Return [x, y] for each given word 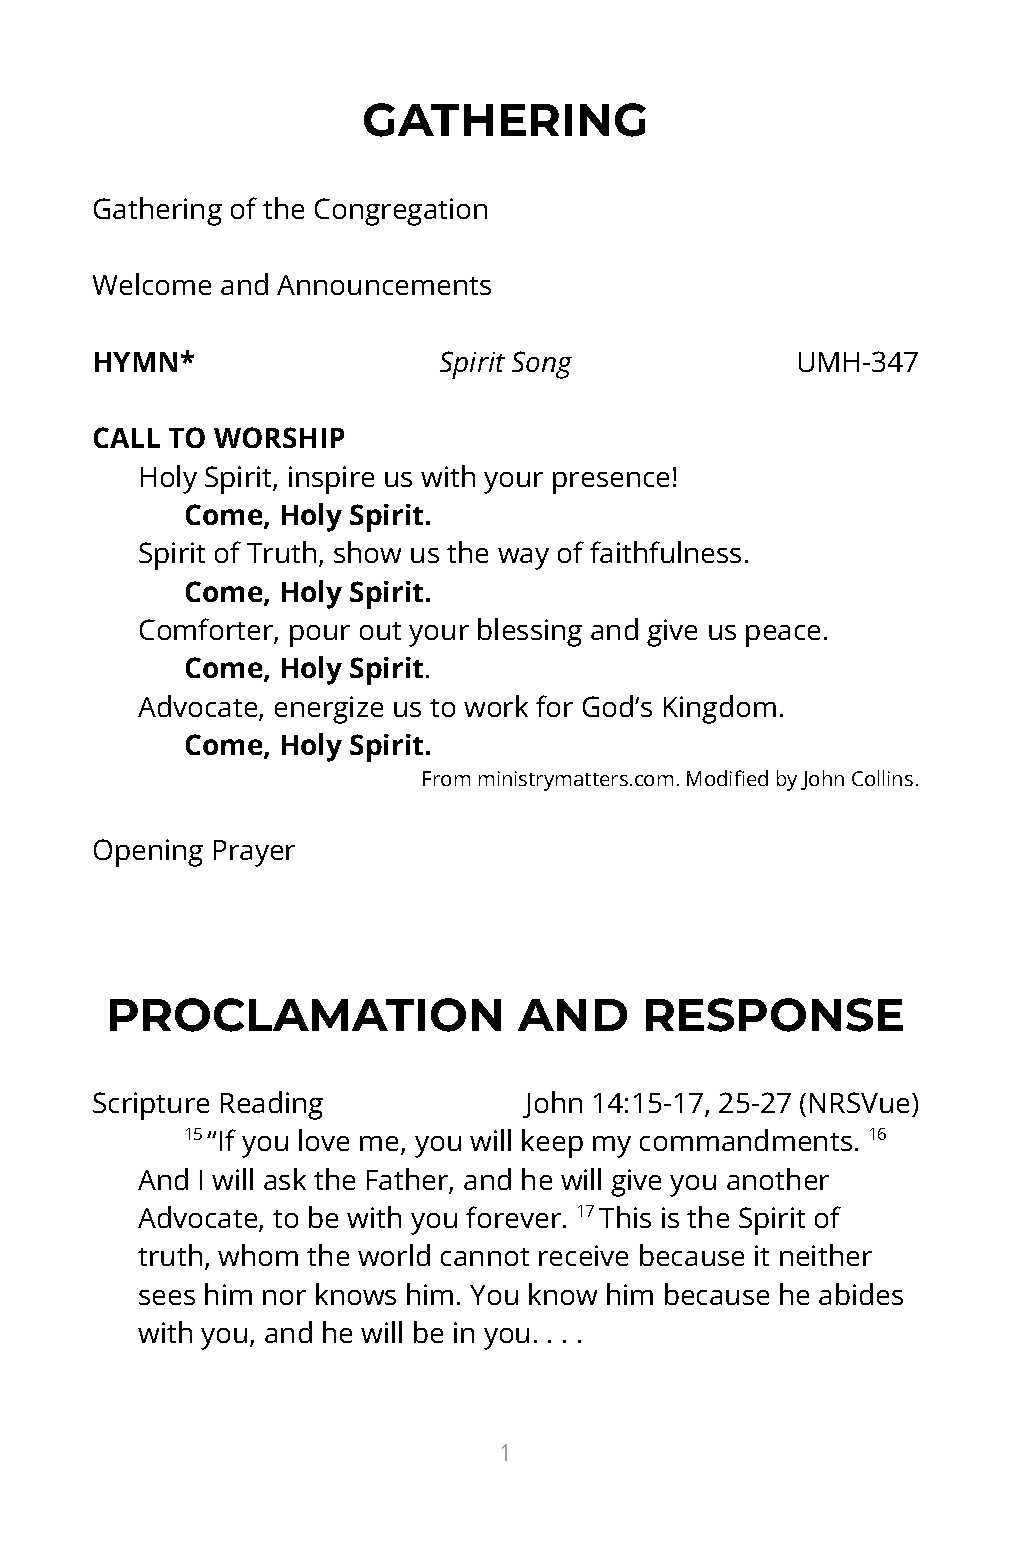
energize [329, 710]
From [446, 778]
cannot [485, 1257]
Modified [727, 778]
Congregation [401, 212]
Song [542, 365]
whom [258, 1255]
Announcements [384, 285]
